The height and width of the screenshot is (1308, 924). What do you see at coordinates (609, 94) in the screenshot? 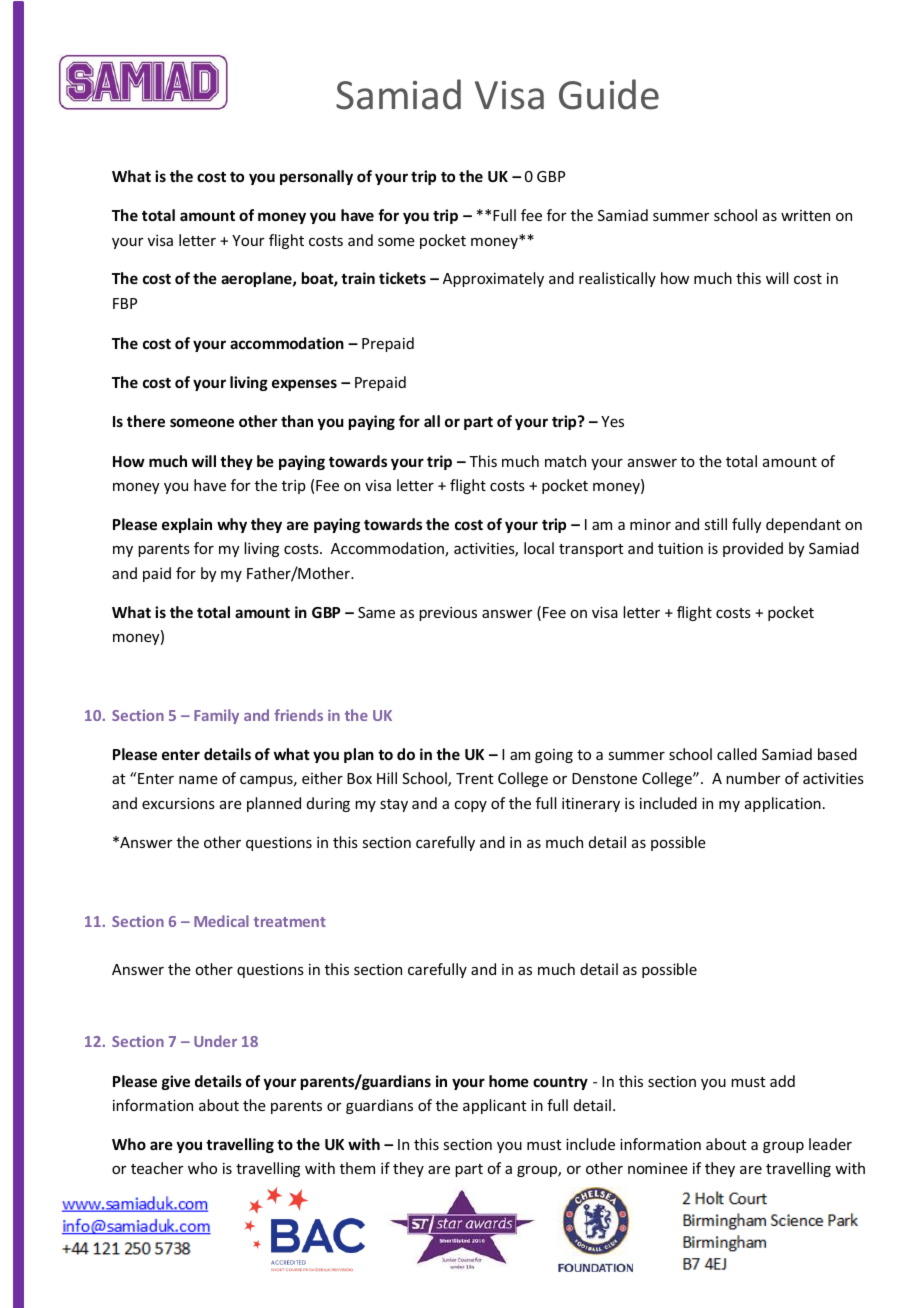
I see `Guide` at bounding box center [609, 94].
